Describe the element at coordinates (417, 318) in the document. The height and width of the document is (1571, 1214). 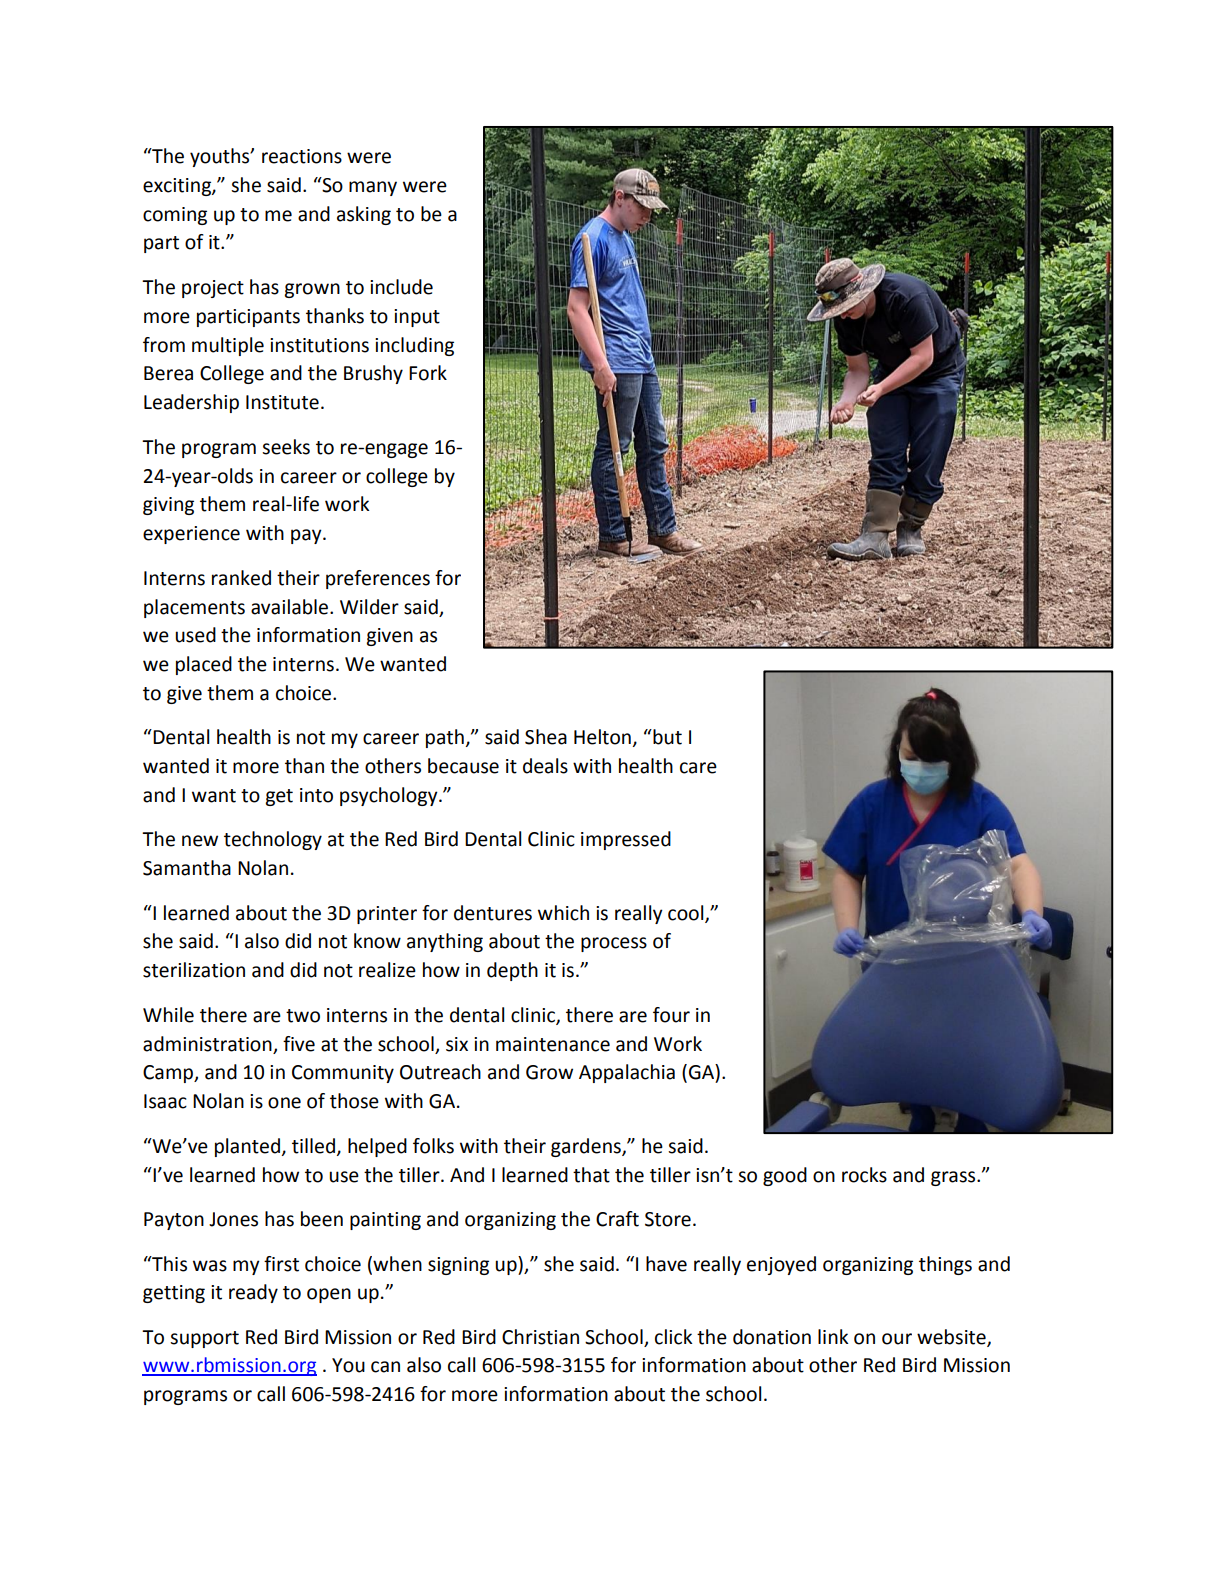
I see `input` at that location.
